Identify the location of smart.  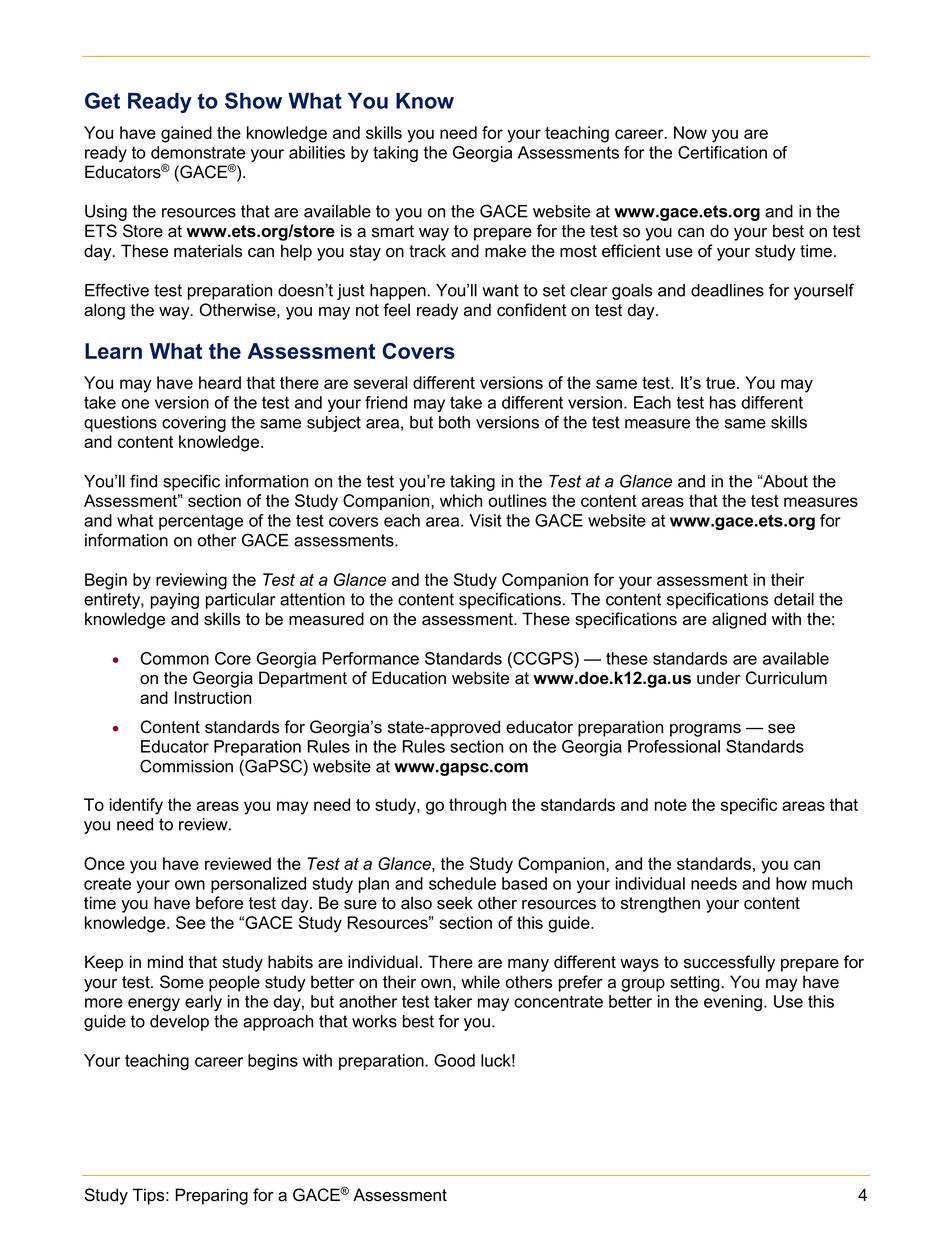
(393, 231).
